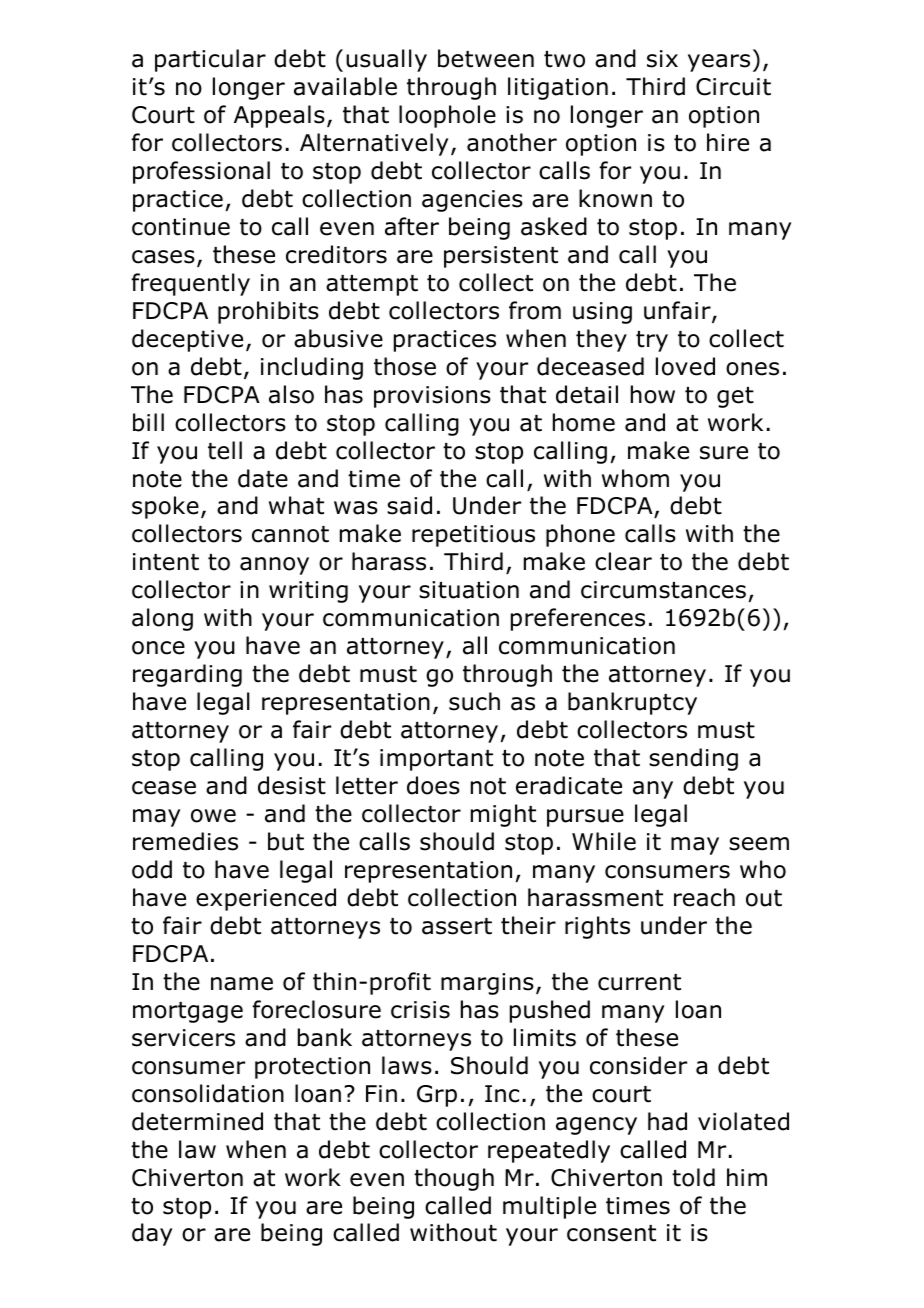  I want to click on six, so click(662, 59).
